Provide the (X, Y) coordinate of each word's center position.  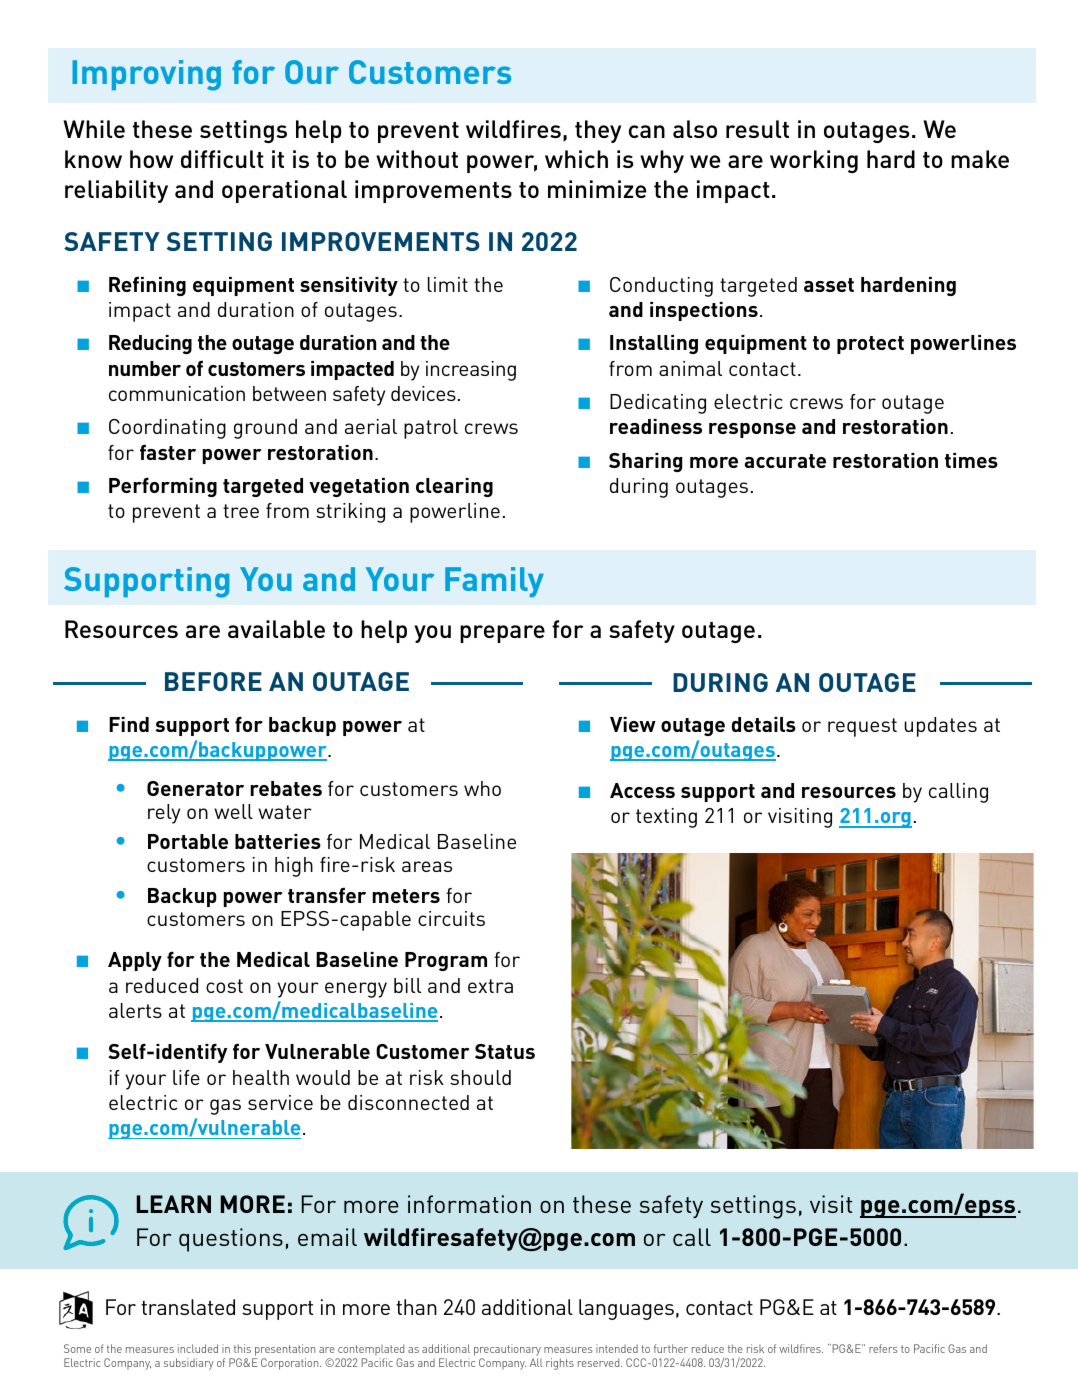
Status (505, 1051)
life (186, 1077)
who (482, 788)
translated (188, 1307)
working (814, 161)
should (480, 1077)
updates (940, 727)
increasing (471, 371)
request (862, 727)
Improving (146, 75)
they (598, 131)
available (276, 629)
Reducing (150, 344)
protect (870, 345)
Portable (188, 841)
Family (494, 582)
